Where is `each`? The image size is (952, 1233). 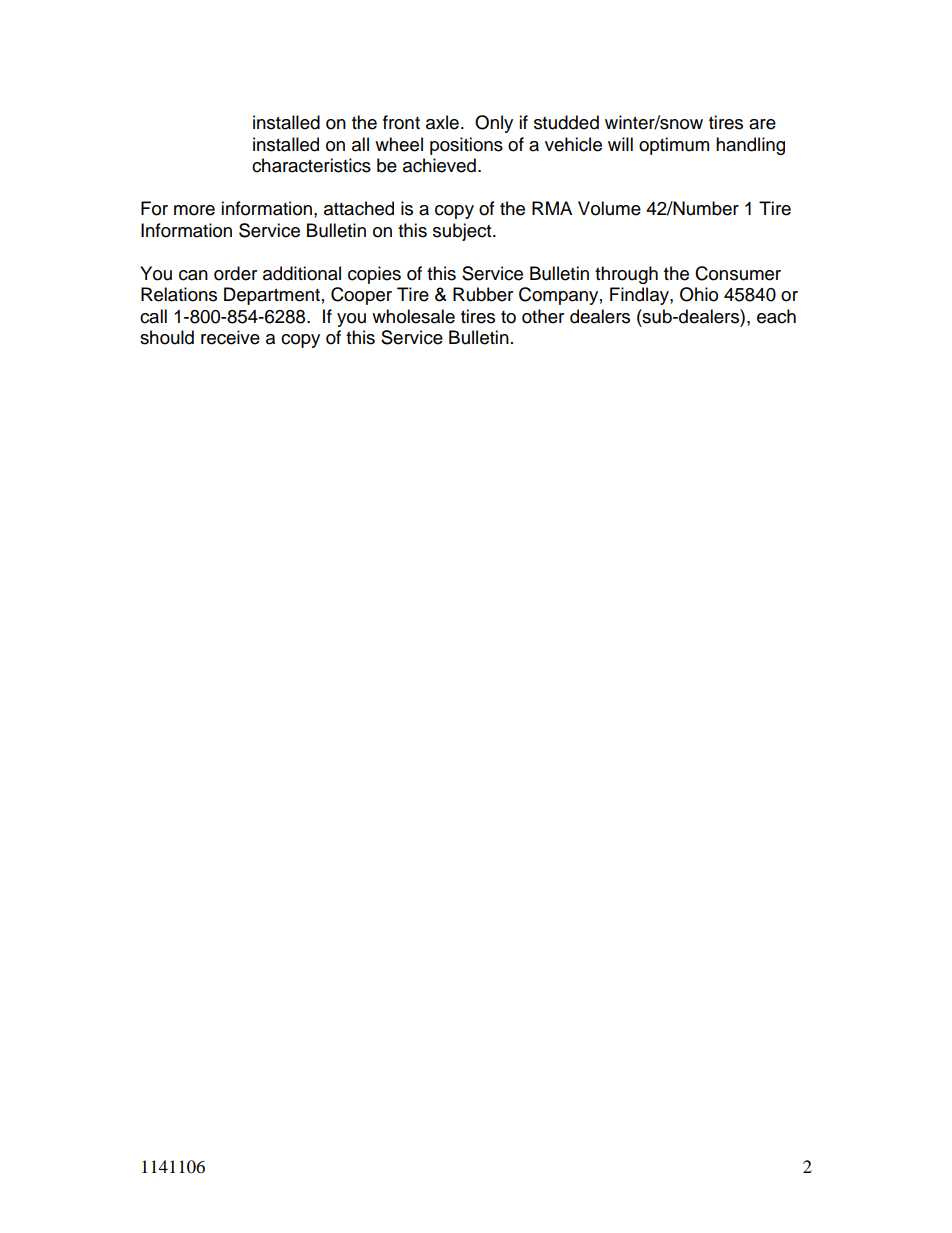
each is located at coordinates (776, 316).
